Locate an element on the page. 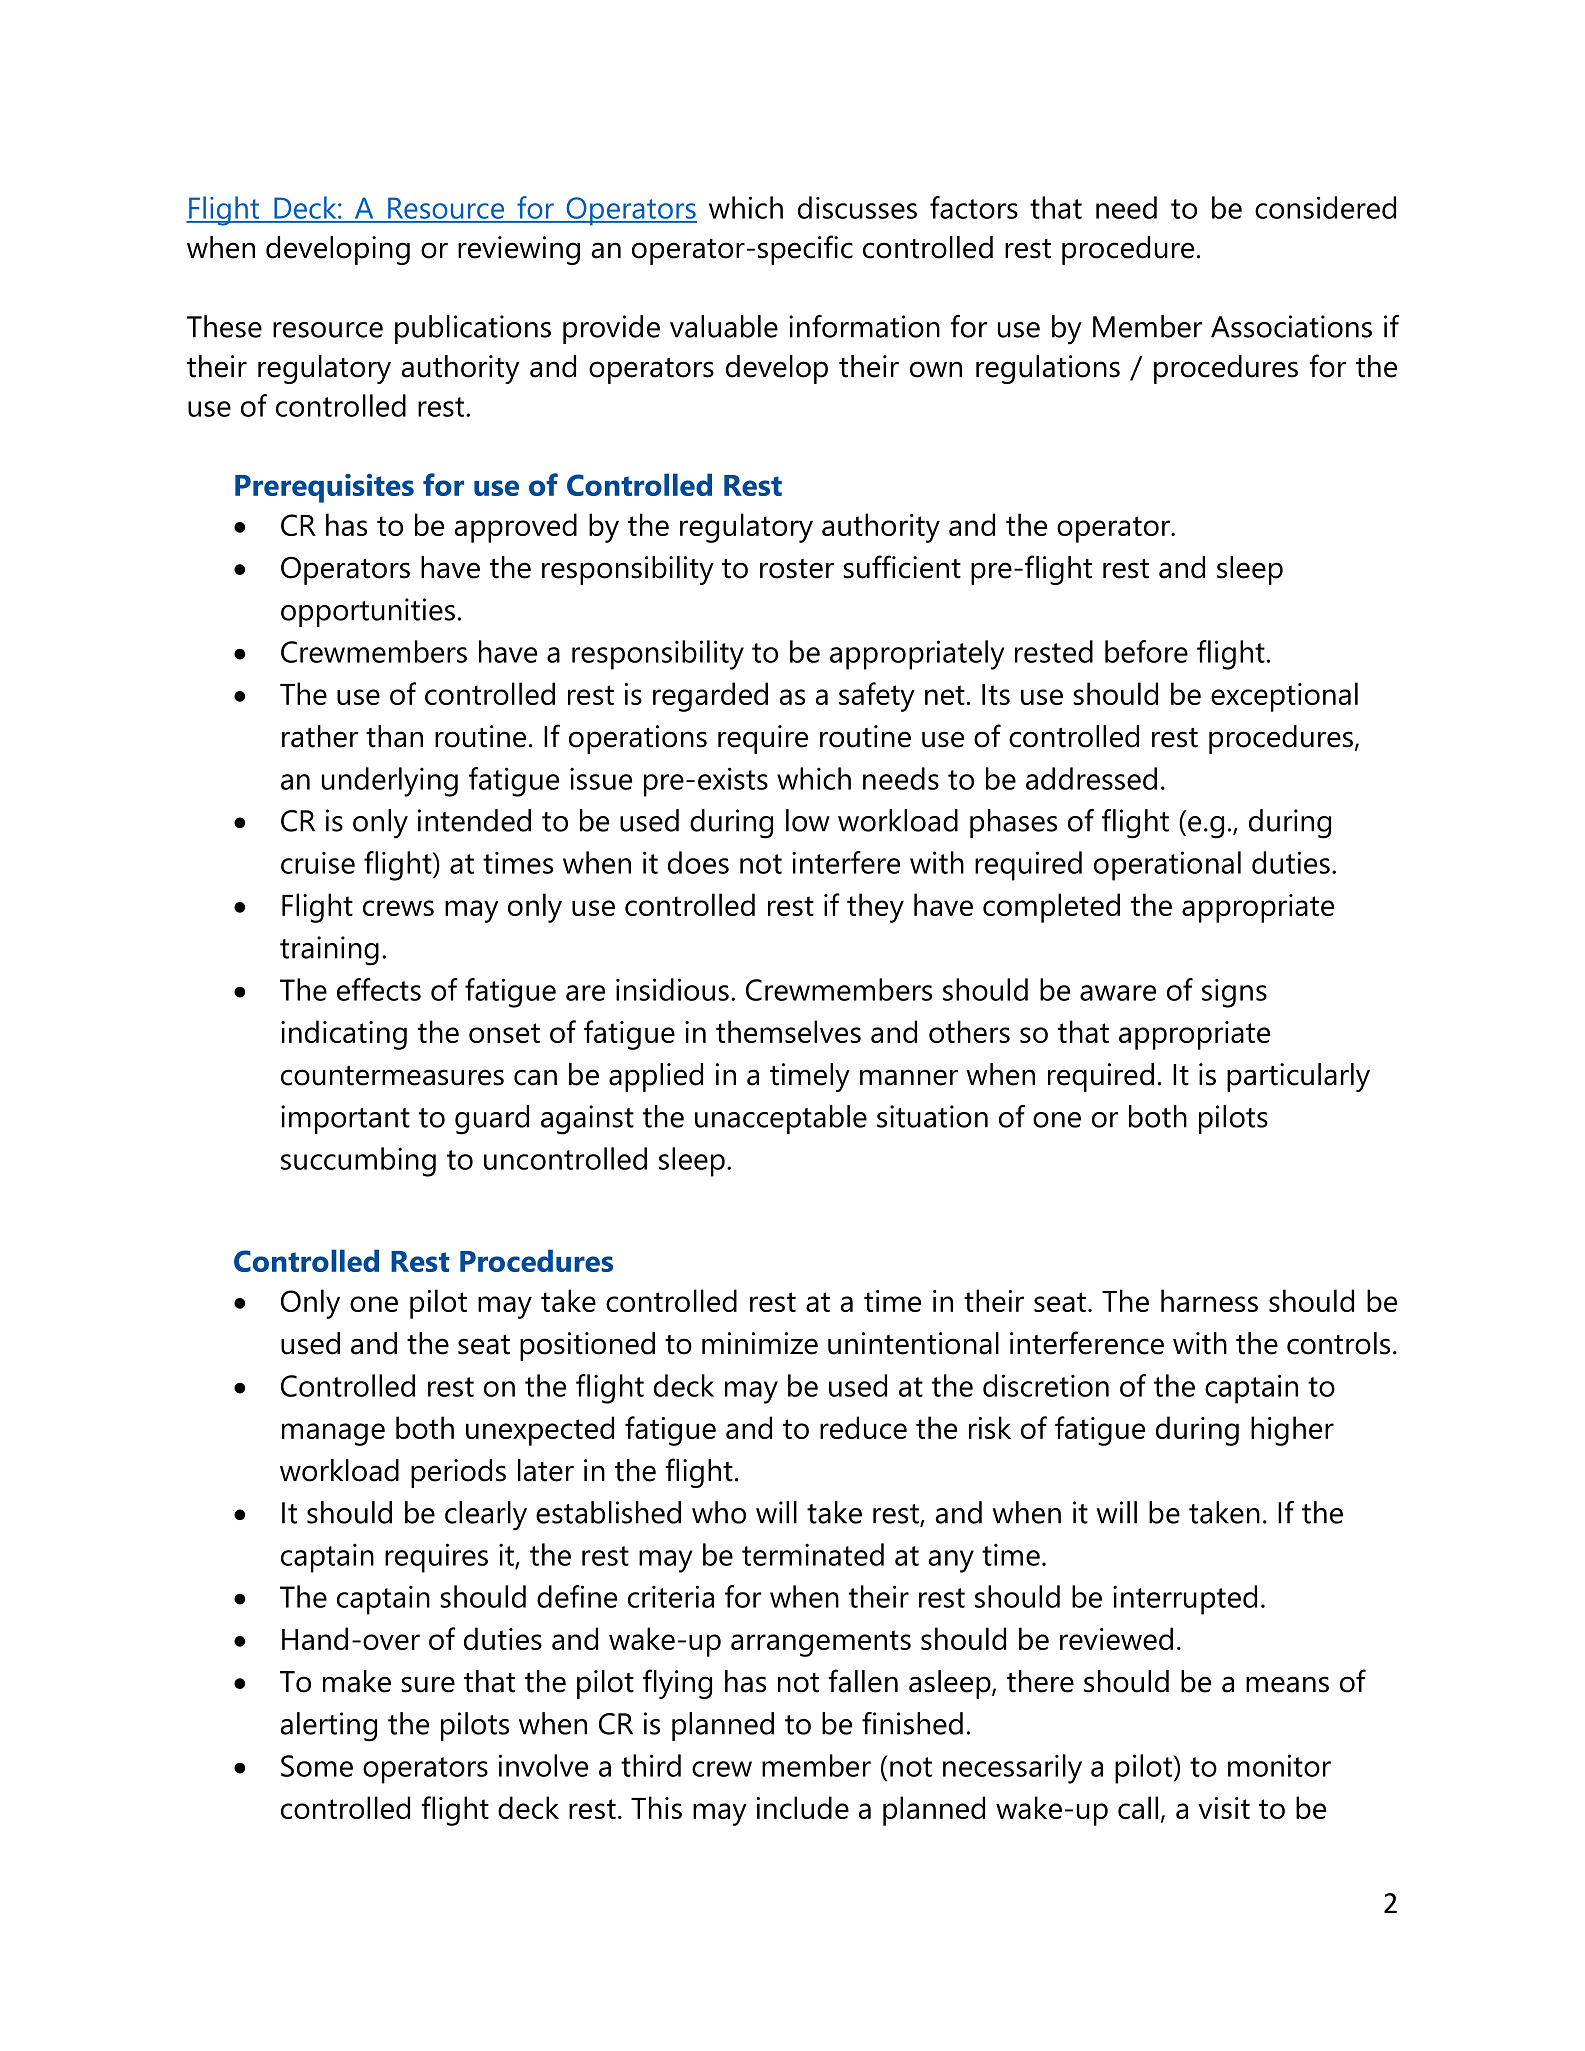 This image has width=1585, height=2051. publications is located at coordinates (473, 329).
